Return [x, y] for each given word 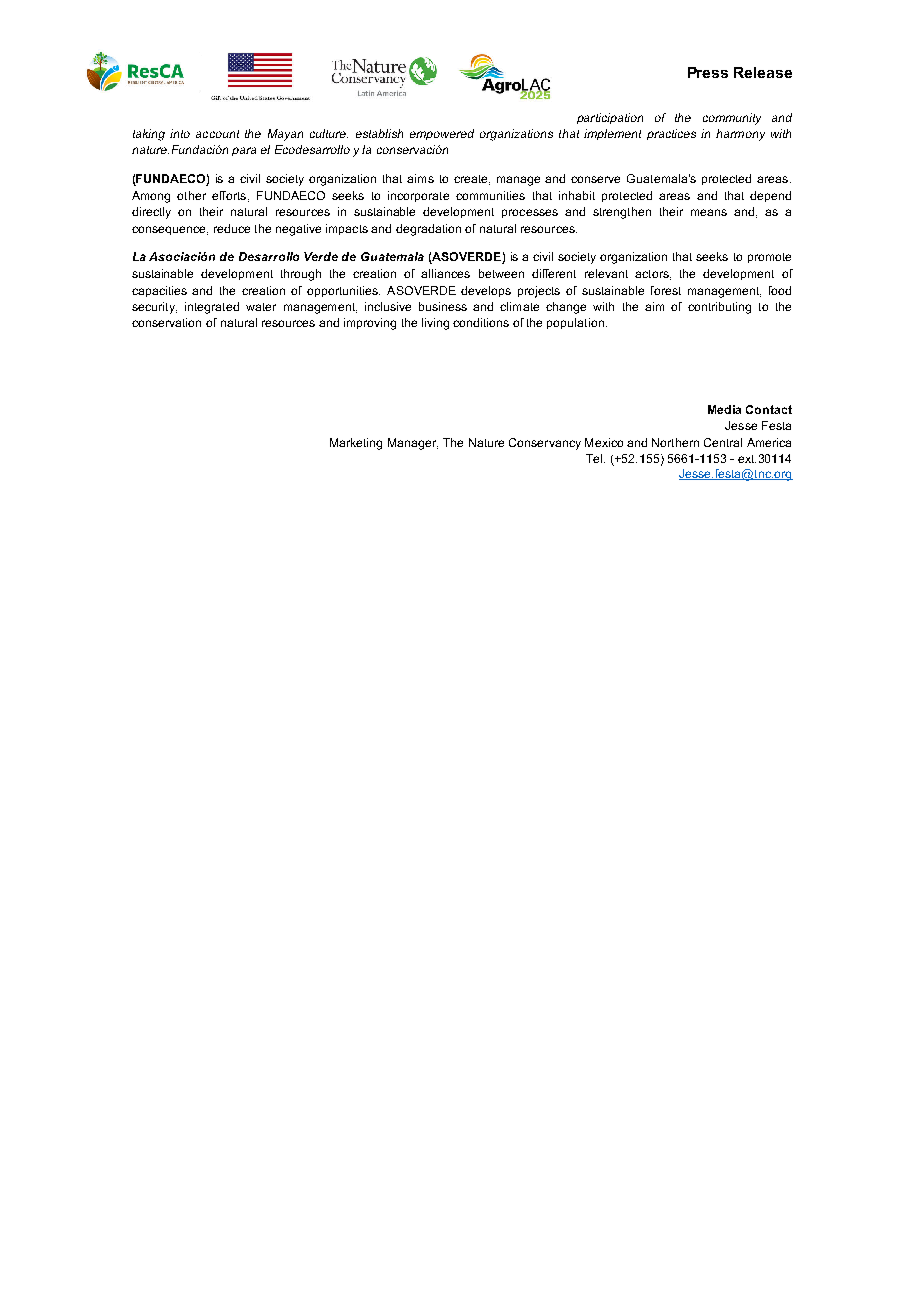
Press [708, 72]
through [301, 275]
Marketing [356, 444]
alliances [445, 273]
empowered [442, 134]
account [217, 134]
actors [653, 275]
